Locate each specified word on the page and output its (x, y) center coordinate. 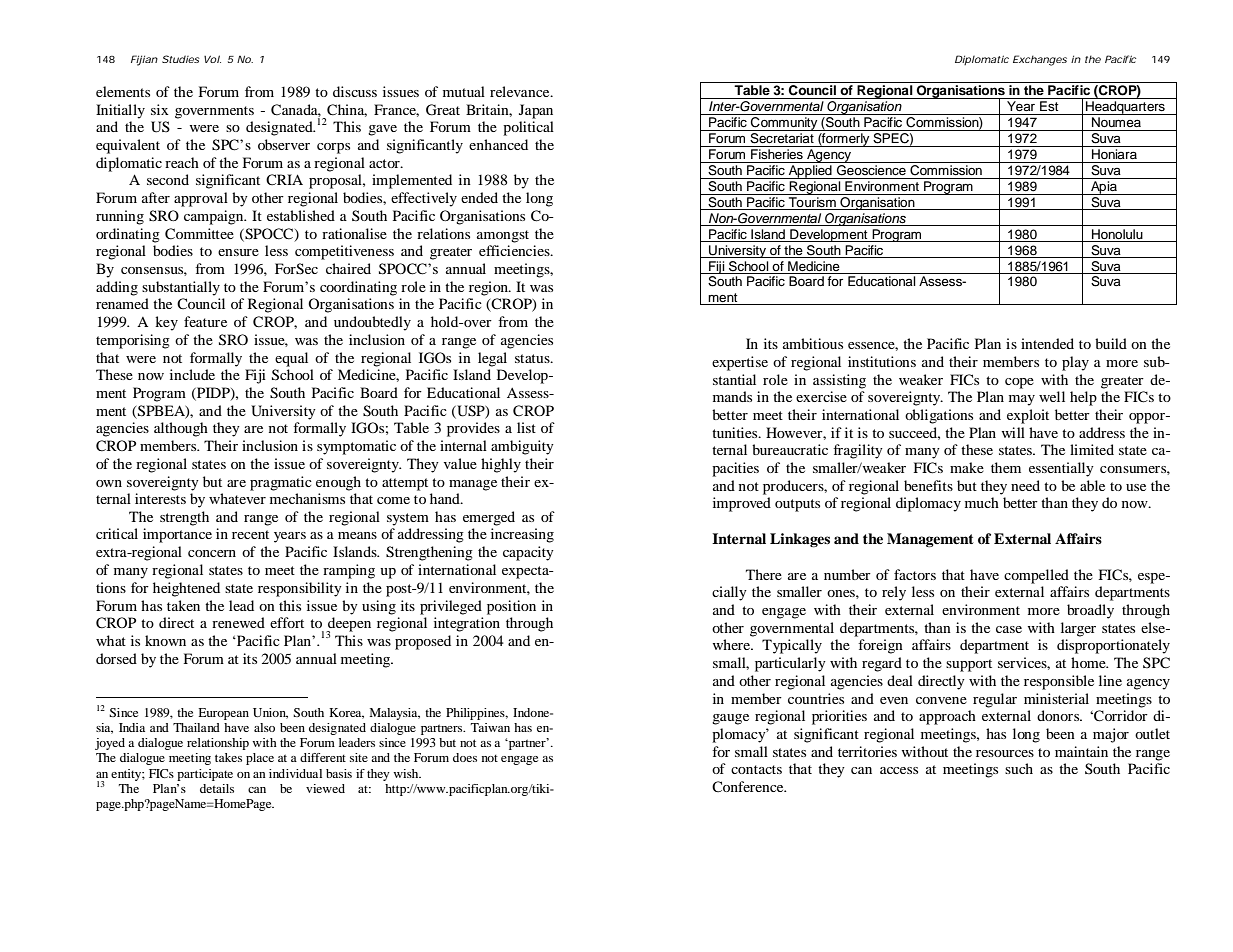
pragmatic (281, 483)
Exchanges (1040, 60)
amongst (503, 236)
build (1111, 343)
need (1025, 485)
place (260, 759)
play (1075, 363)
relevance (521, 91)
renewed (238, 622)
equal (291, 359)
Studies (180, 59)
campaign (215, 217)
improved (742, 504)
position (511, 607)
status (533, 358)
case (1009, 629)
